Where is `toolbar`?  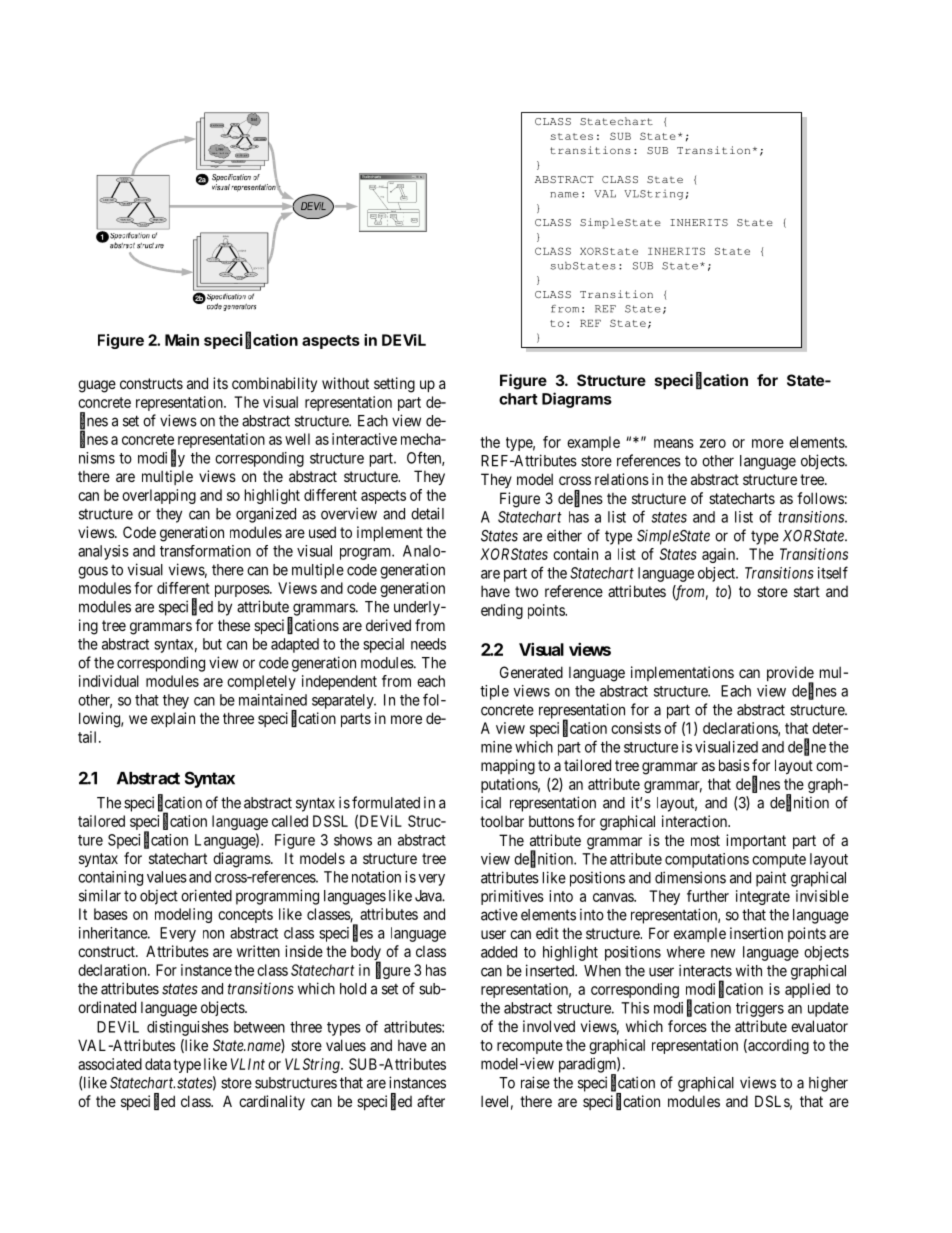
toolbar is located at coordinates (502, 821).
